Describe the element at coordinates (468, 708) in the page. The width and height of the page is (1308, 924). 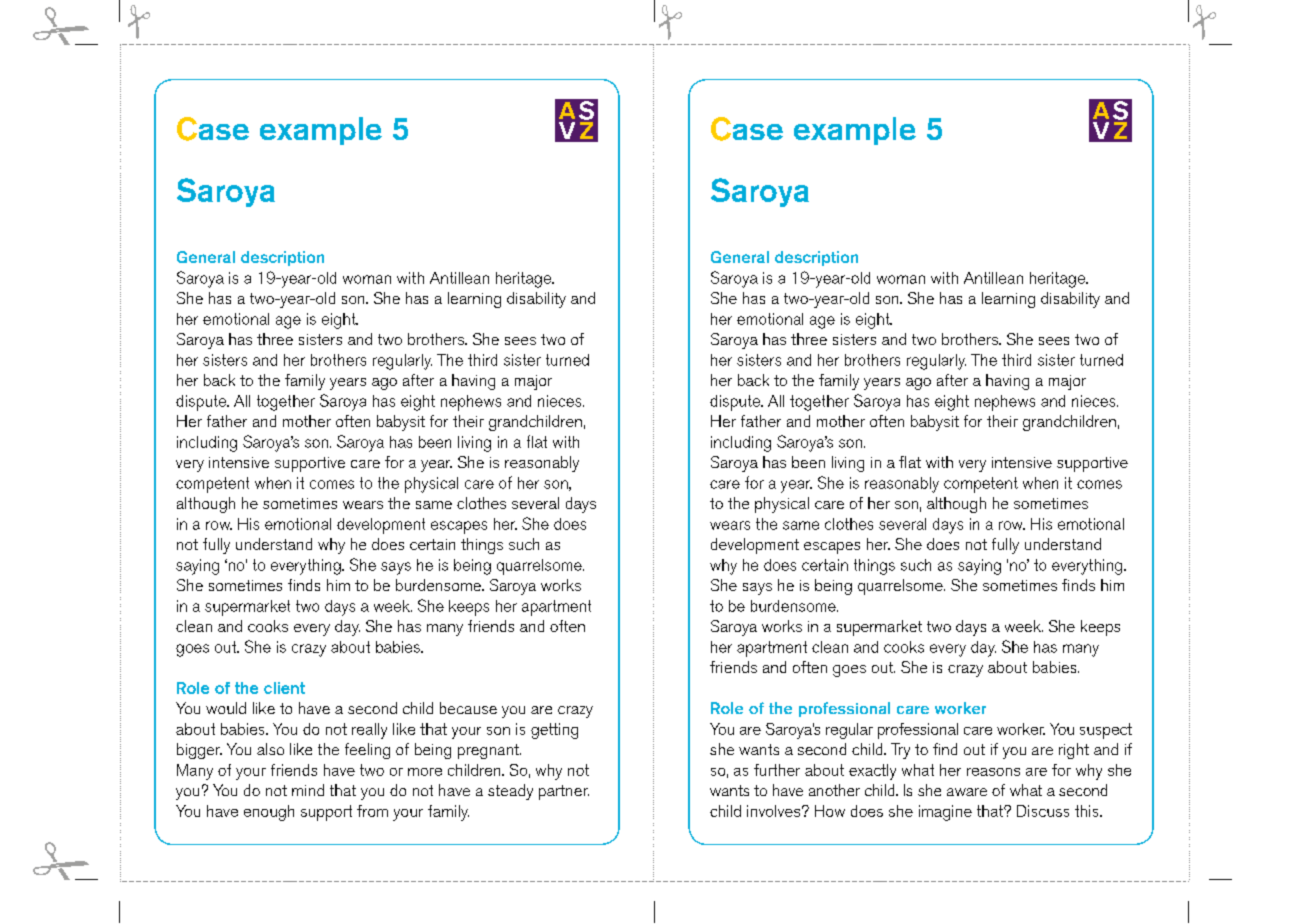
I see `because` at that location.
